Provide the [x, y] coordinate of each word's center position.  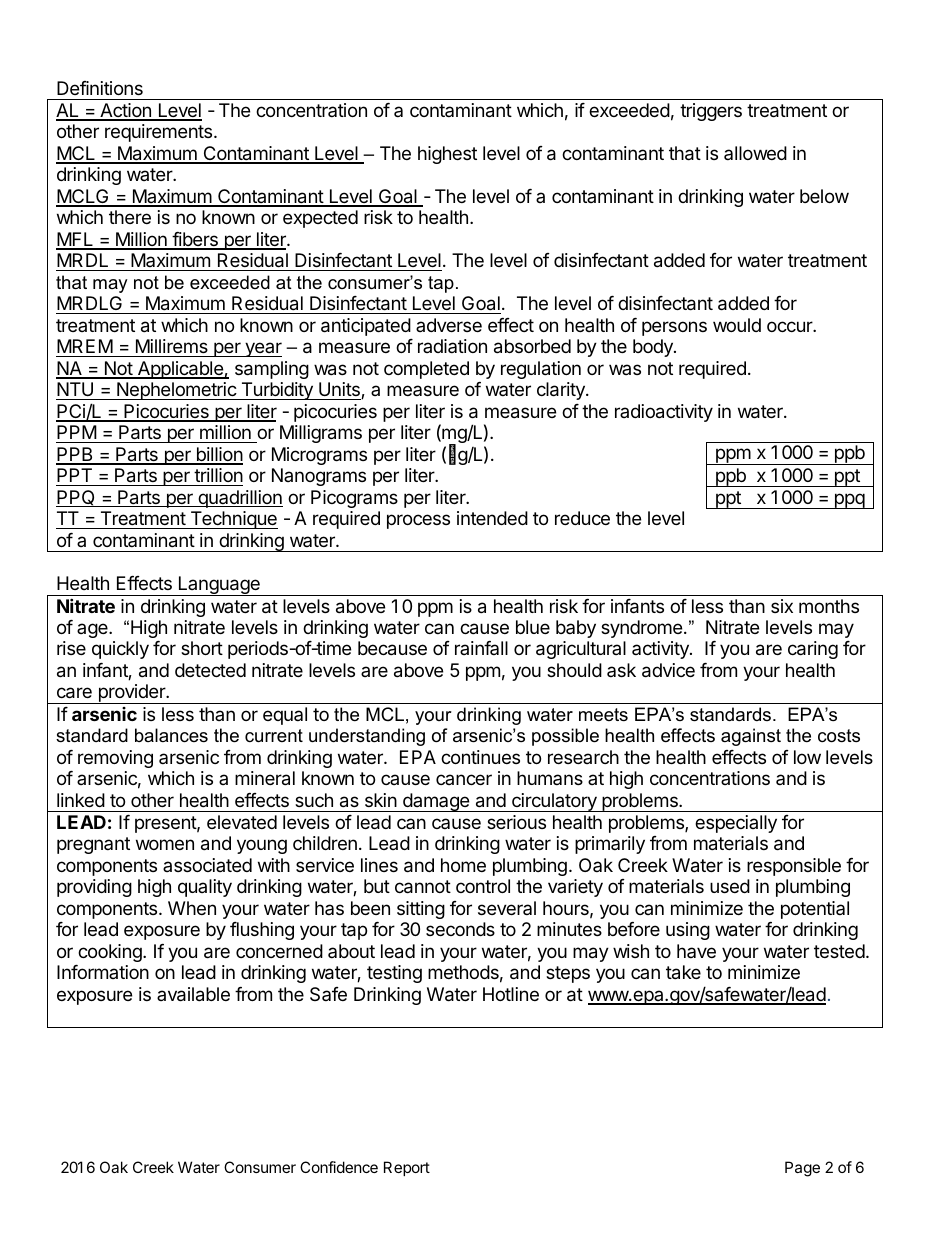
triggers [711, 112]
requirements [158, 133]
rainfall [481, 648]
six [782, 606]
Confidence [339, 1167]
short [202, 648]
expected [320, 219]
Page [802, 1169]
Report [407, 1168]
